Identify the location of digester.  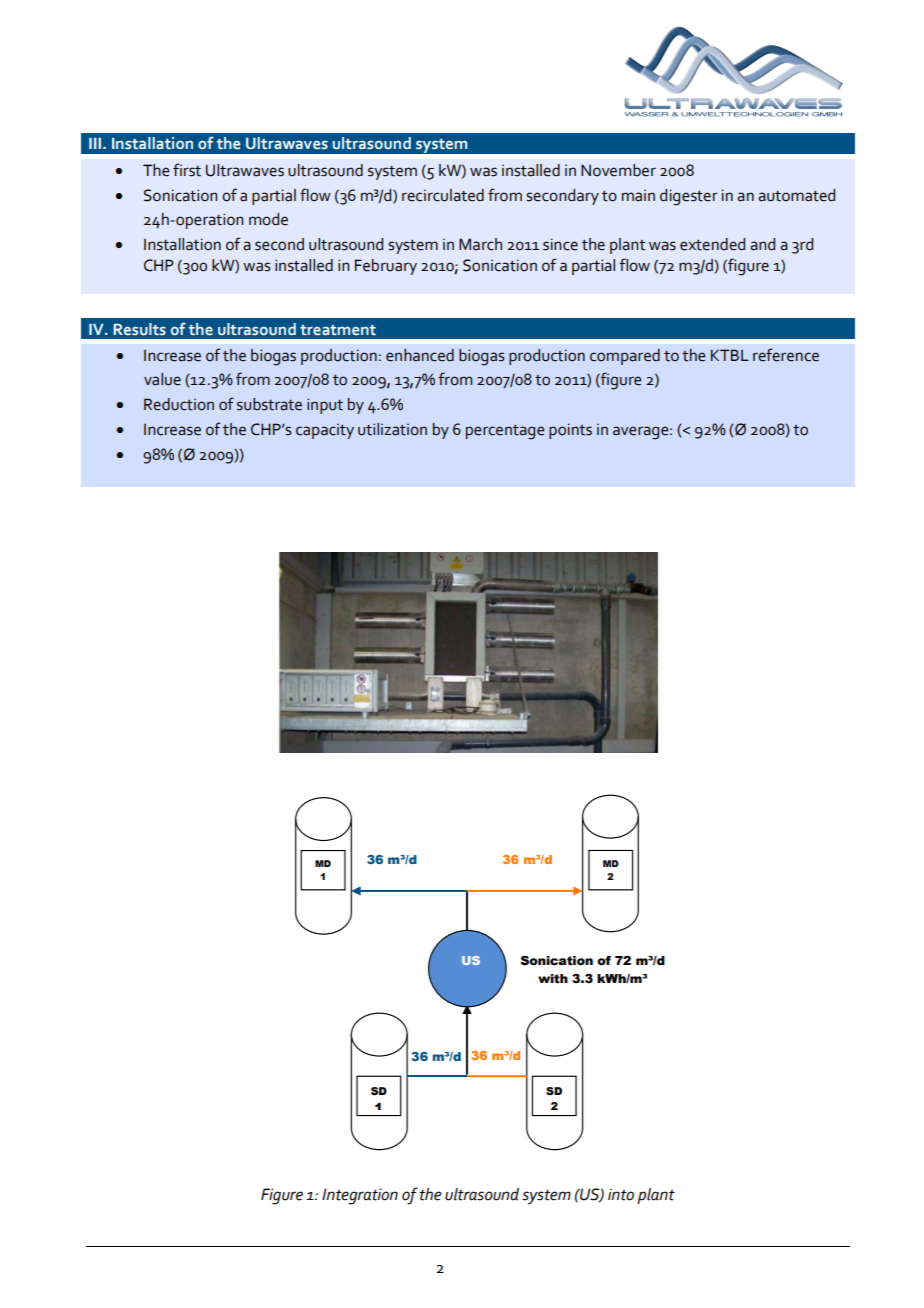
(689, 197).
